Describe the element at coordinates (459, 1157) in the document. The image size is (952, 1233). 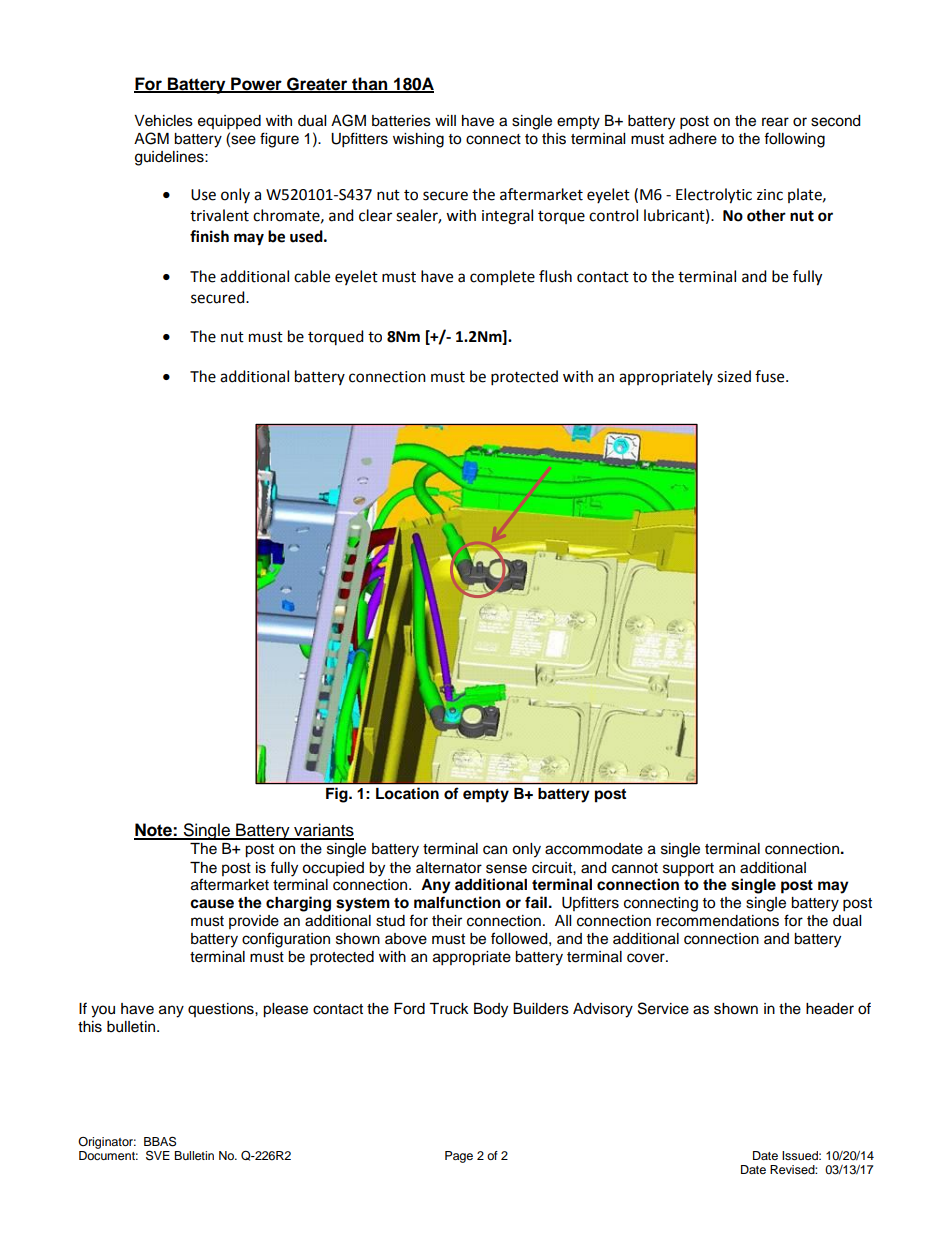
I see `Page` at that location.
